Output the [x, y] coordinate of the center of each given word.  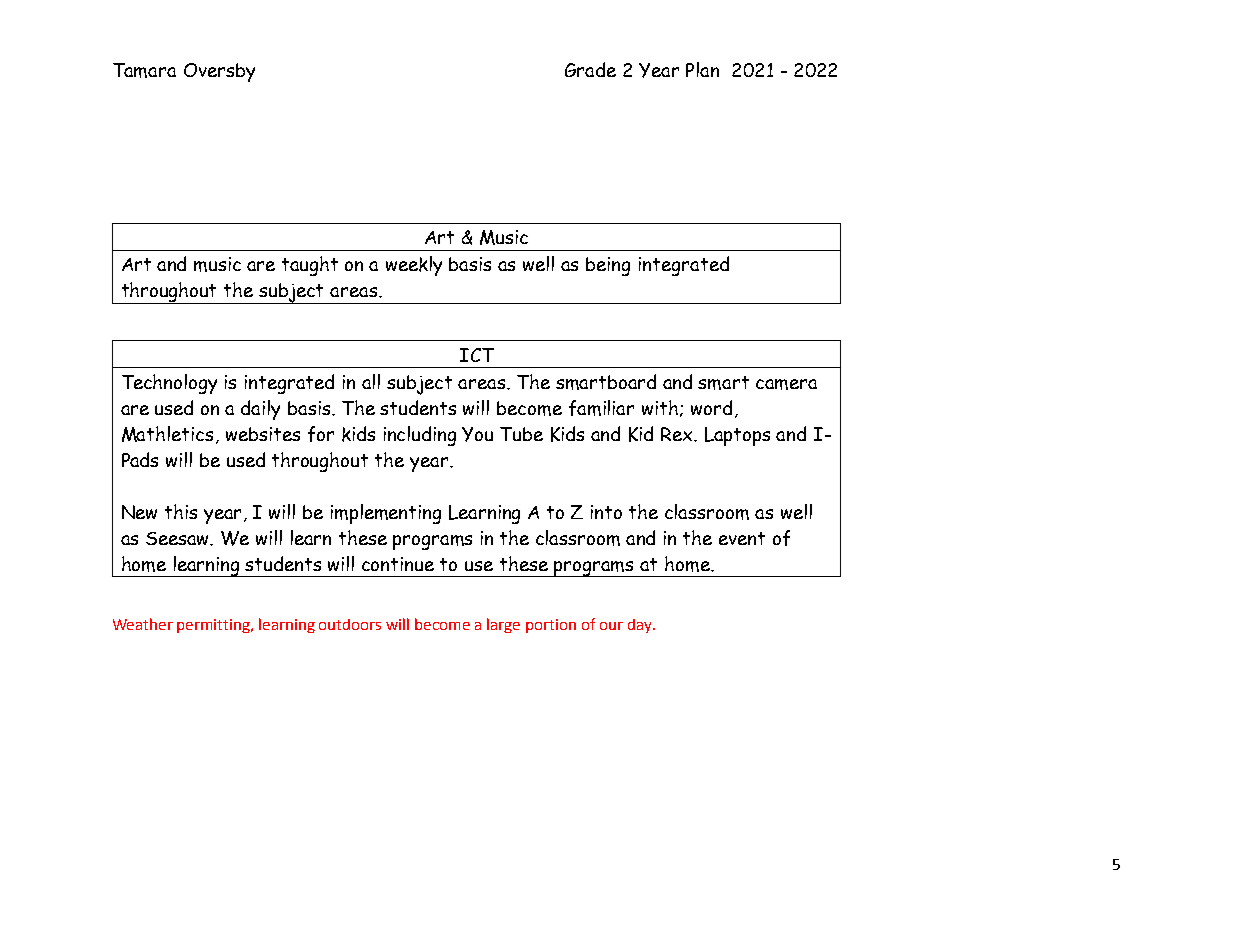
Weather [143, 624]
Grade [590, 69]
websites [263, 434]
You [477, 434]
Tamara [144, 70]
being [608, 266]
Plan [702, 69]
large [503, 625]
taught [310, 266]
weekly [414, 266]
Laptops [737, 436]
